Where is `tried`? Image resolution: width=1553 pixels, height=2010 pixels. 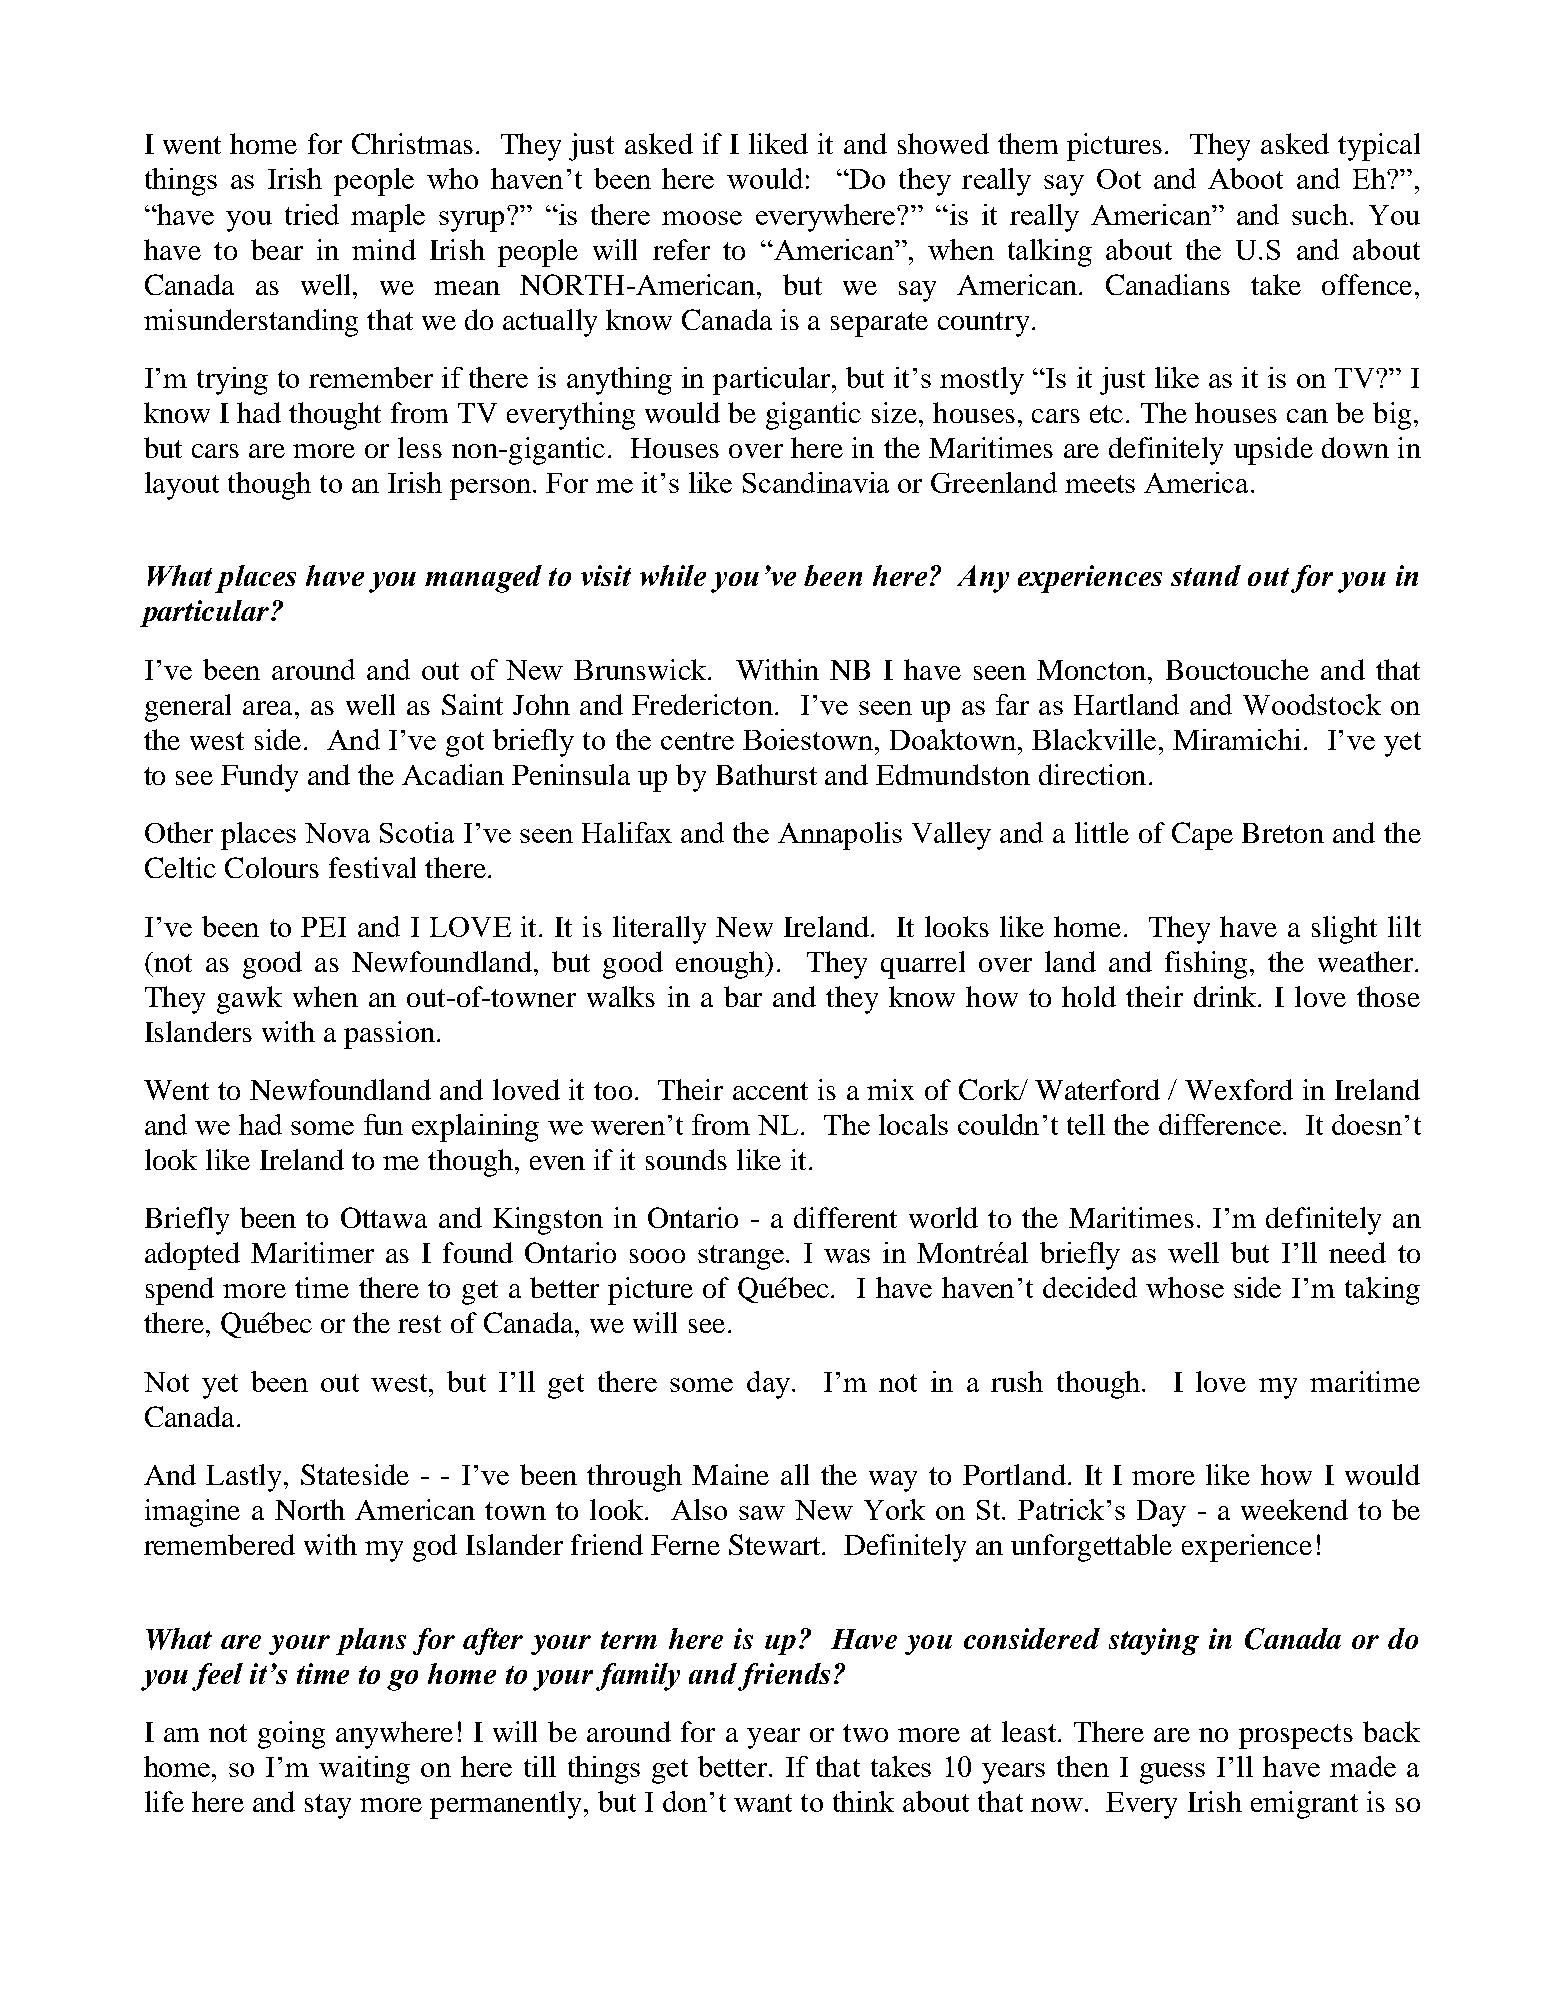
tried is located at coordinates (312, 214).
